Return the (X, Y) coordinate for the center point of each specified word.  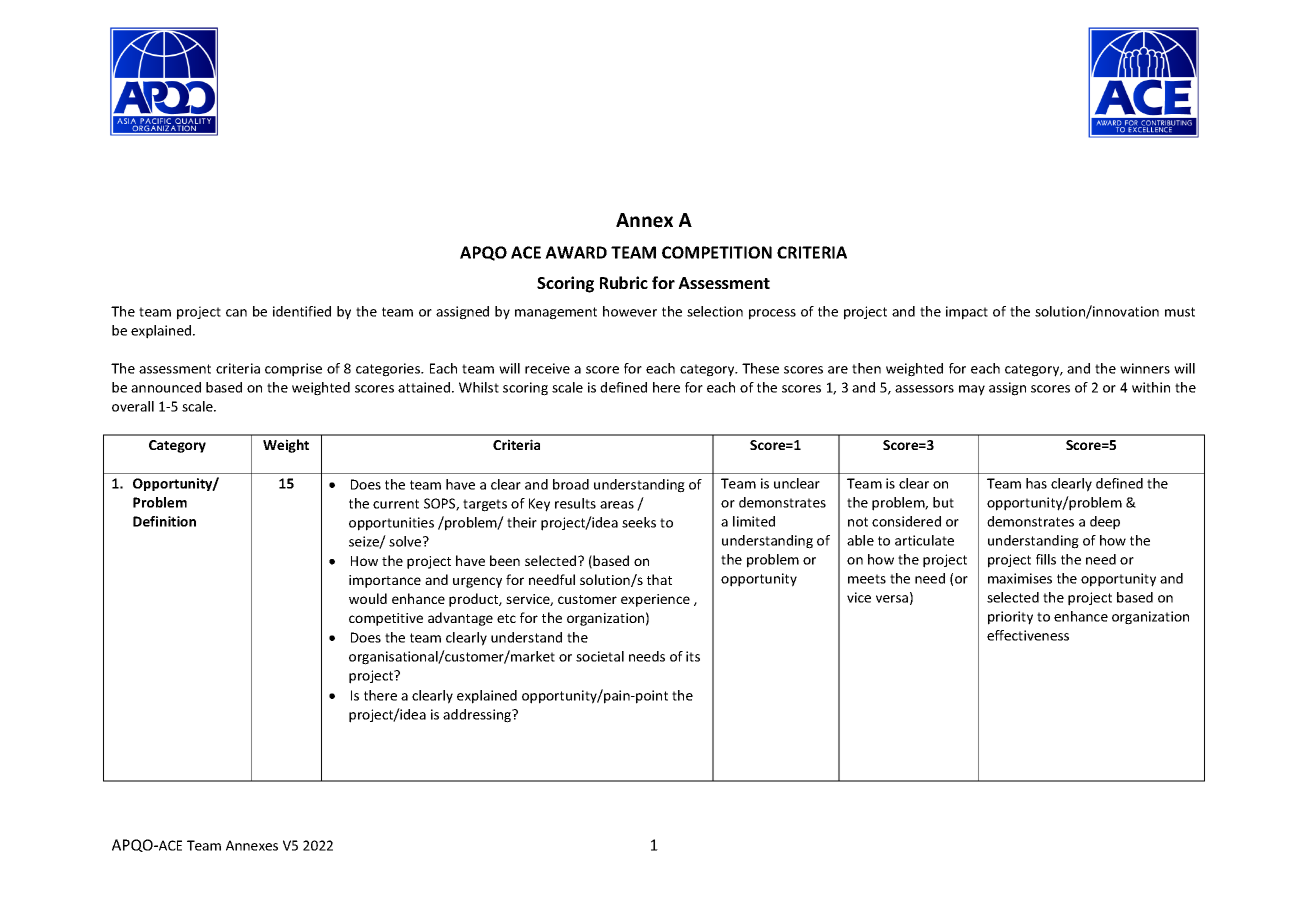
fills (1046, 559)
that (659, 579)
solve (406, 541)
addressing (478, 716)
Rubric (624, 282)
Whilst (479, 387)
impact (967, 313)
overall (133, 406)
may (972, 390)
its (693, 656)
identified (302, 311)
